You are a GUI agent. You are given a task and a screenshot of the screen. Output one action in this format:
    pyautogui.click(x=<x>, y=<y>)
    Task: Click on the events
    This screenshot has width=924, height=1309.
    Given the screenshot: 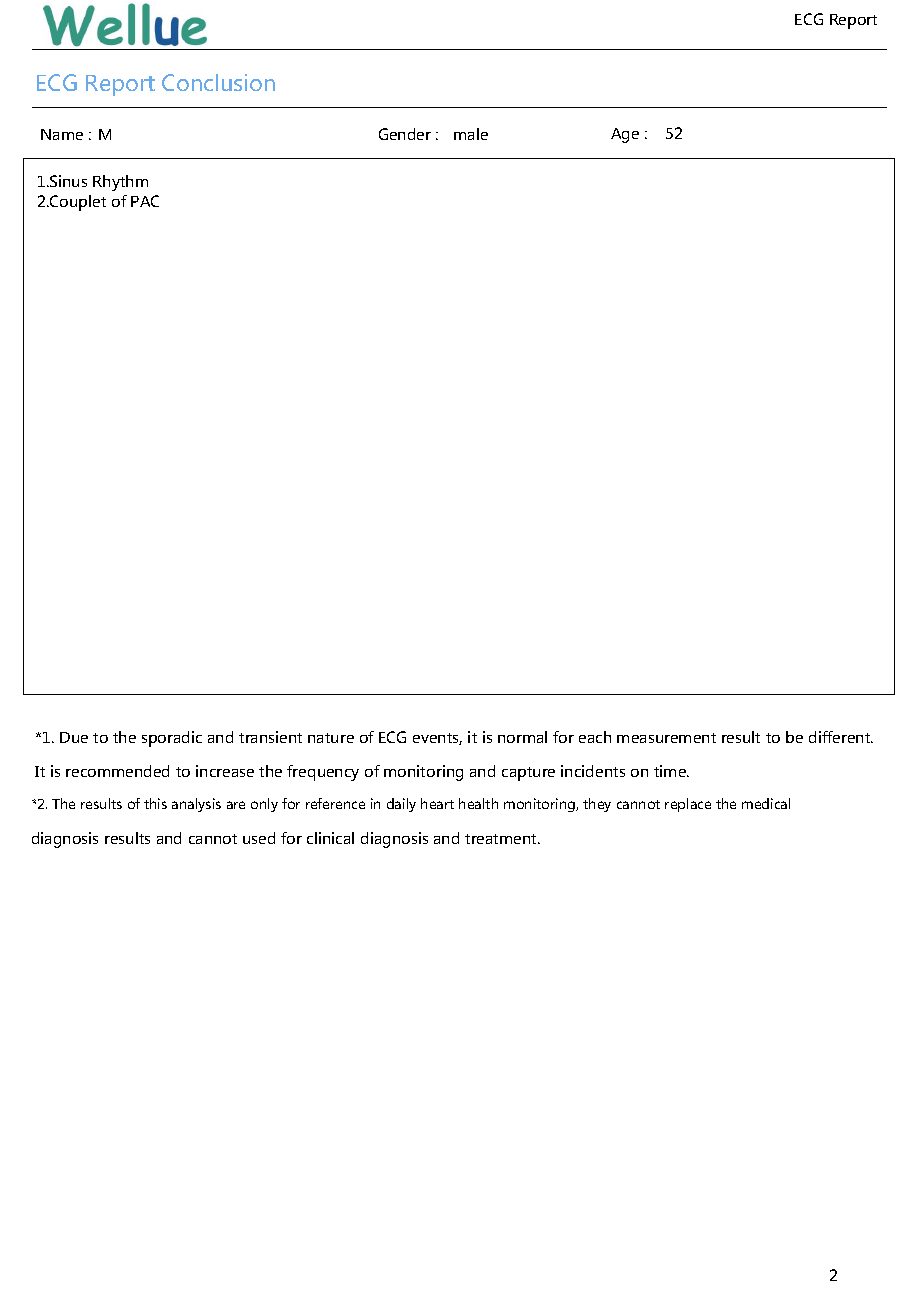 What is the action you would take?
    pyautogui.click(x=437, y=739)
